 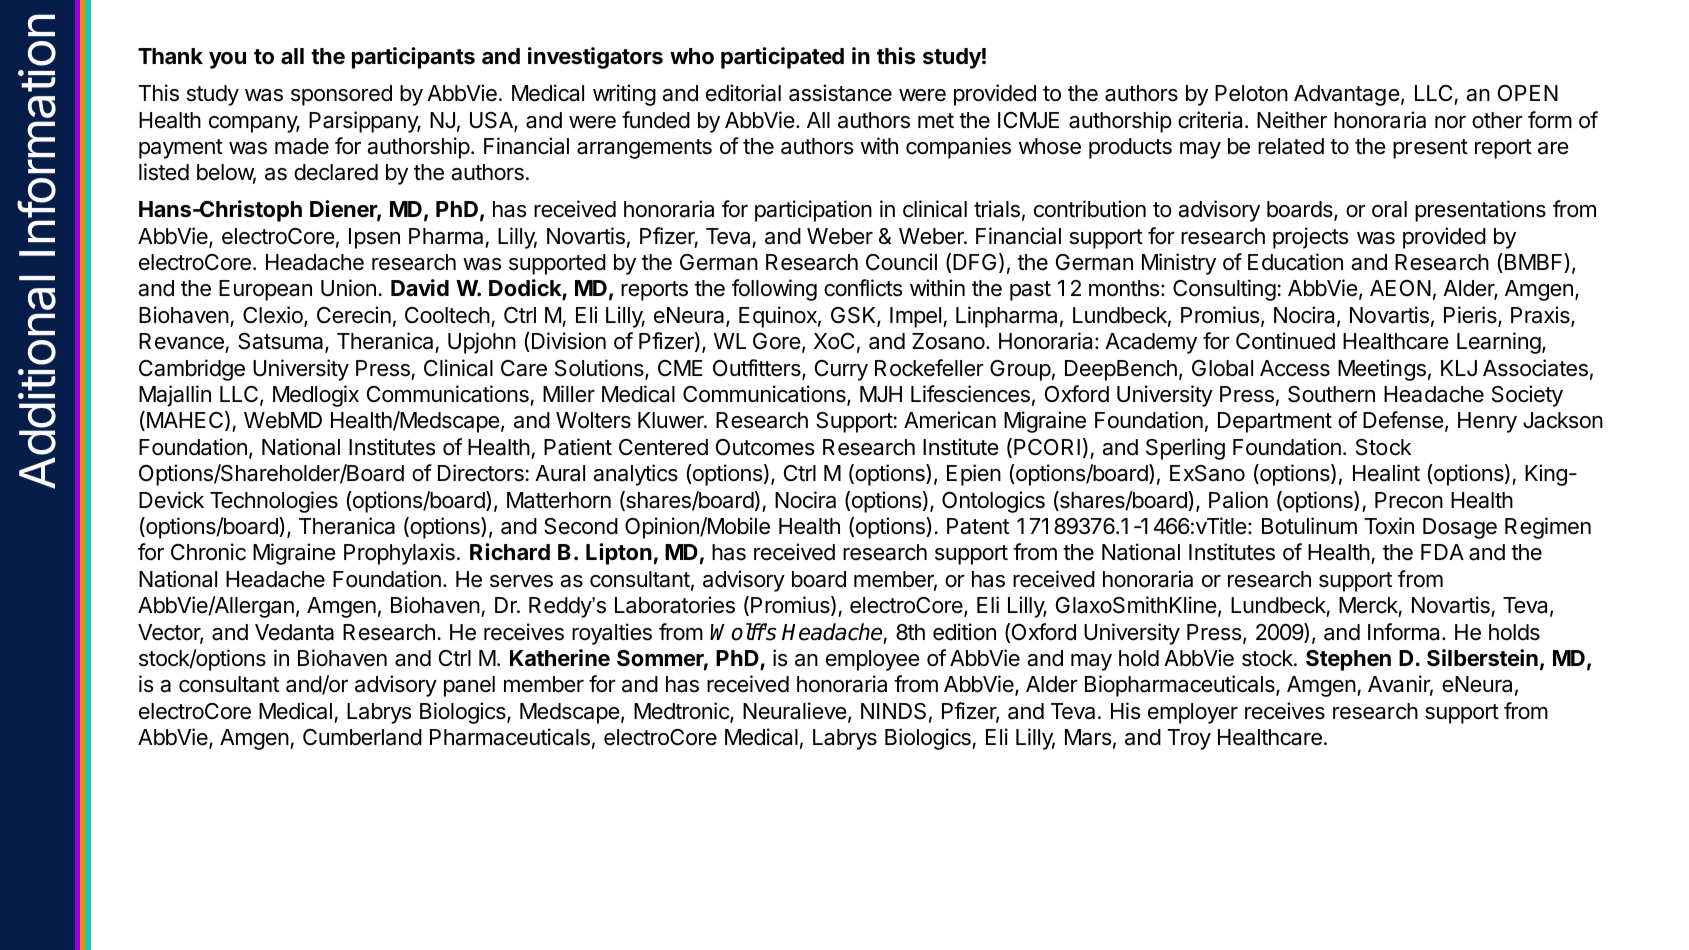 What do you see at coordinates (964, 632) in the screenshot?
I see `edition` at bounding box center [964, 632].
